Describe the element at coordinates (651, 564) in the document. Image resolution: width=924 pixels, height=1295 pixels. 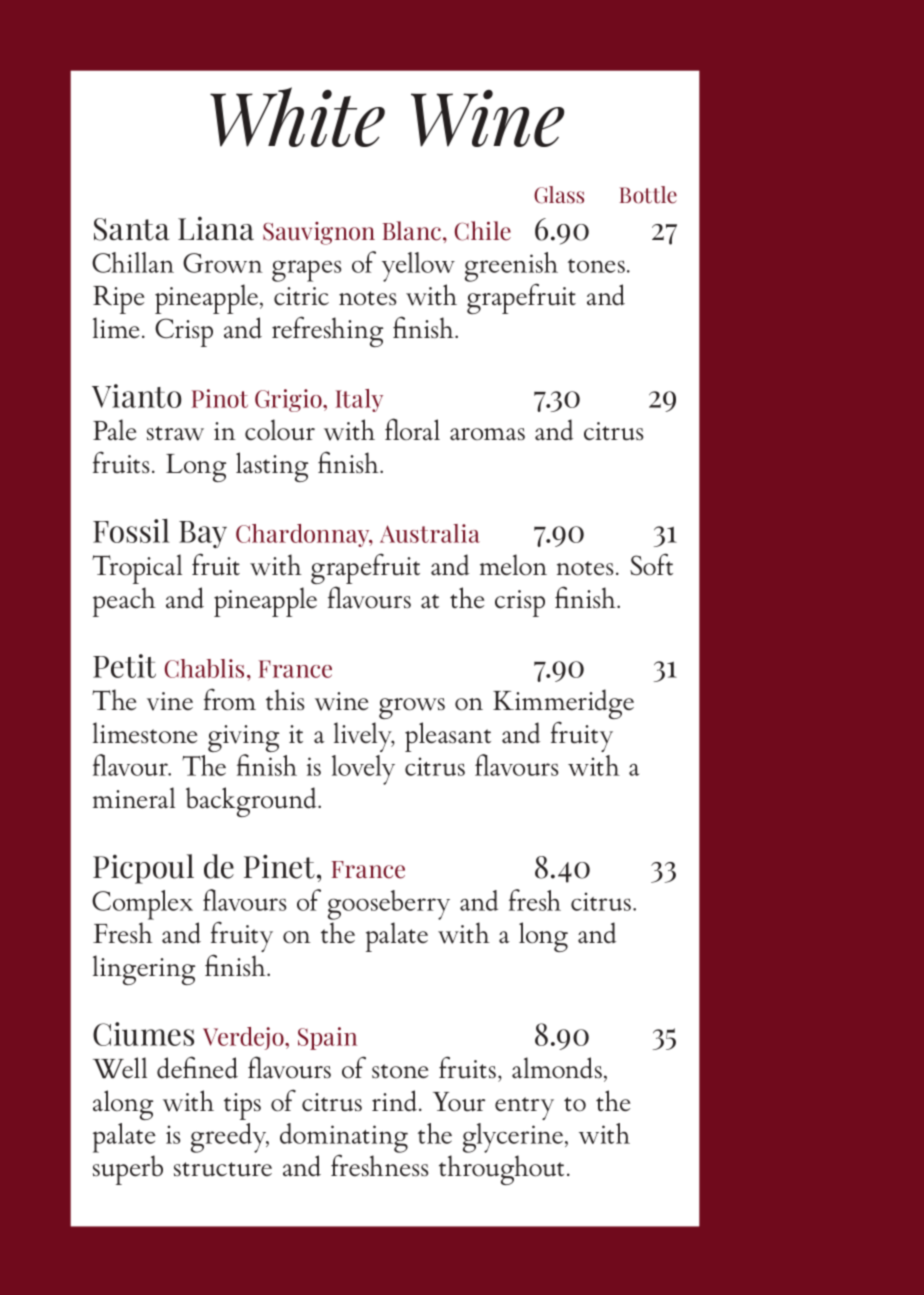
I see `Soft` at that location.
